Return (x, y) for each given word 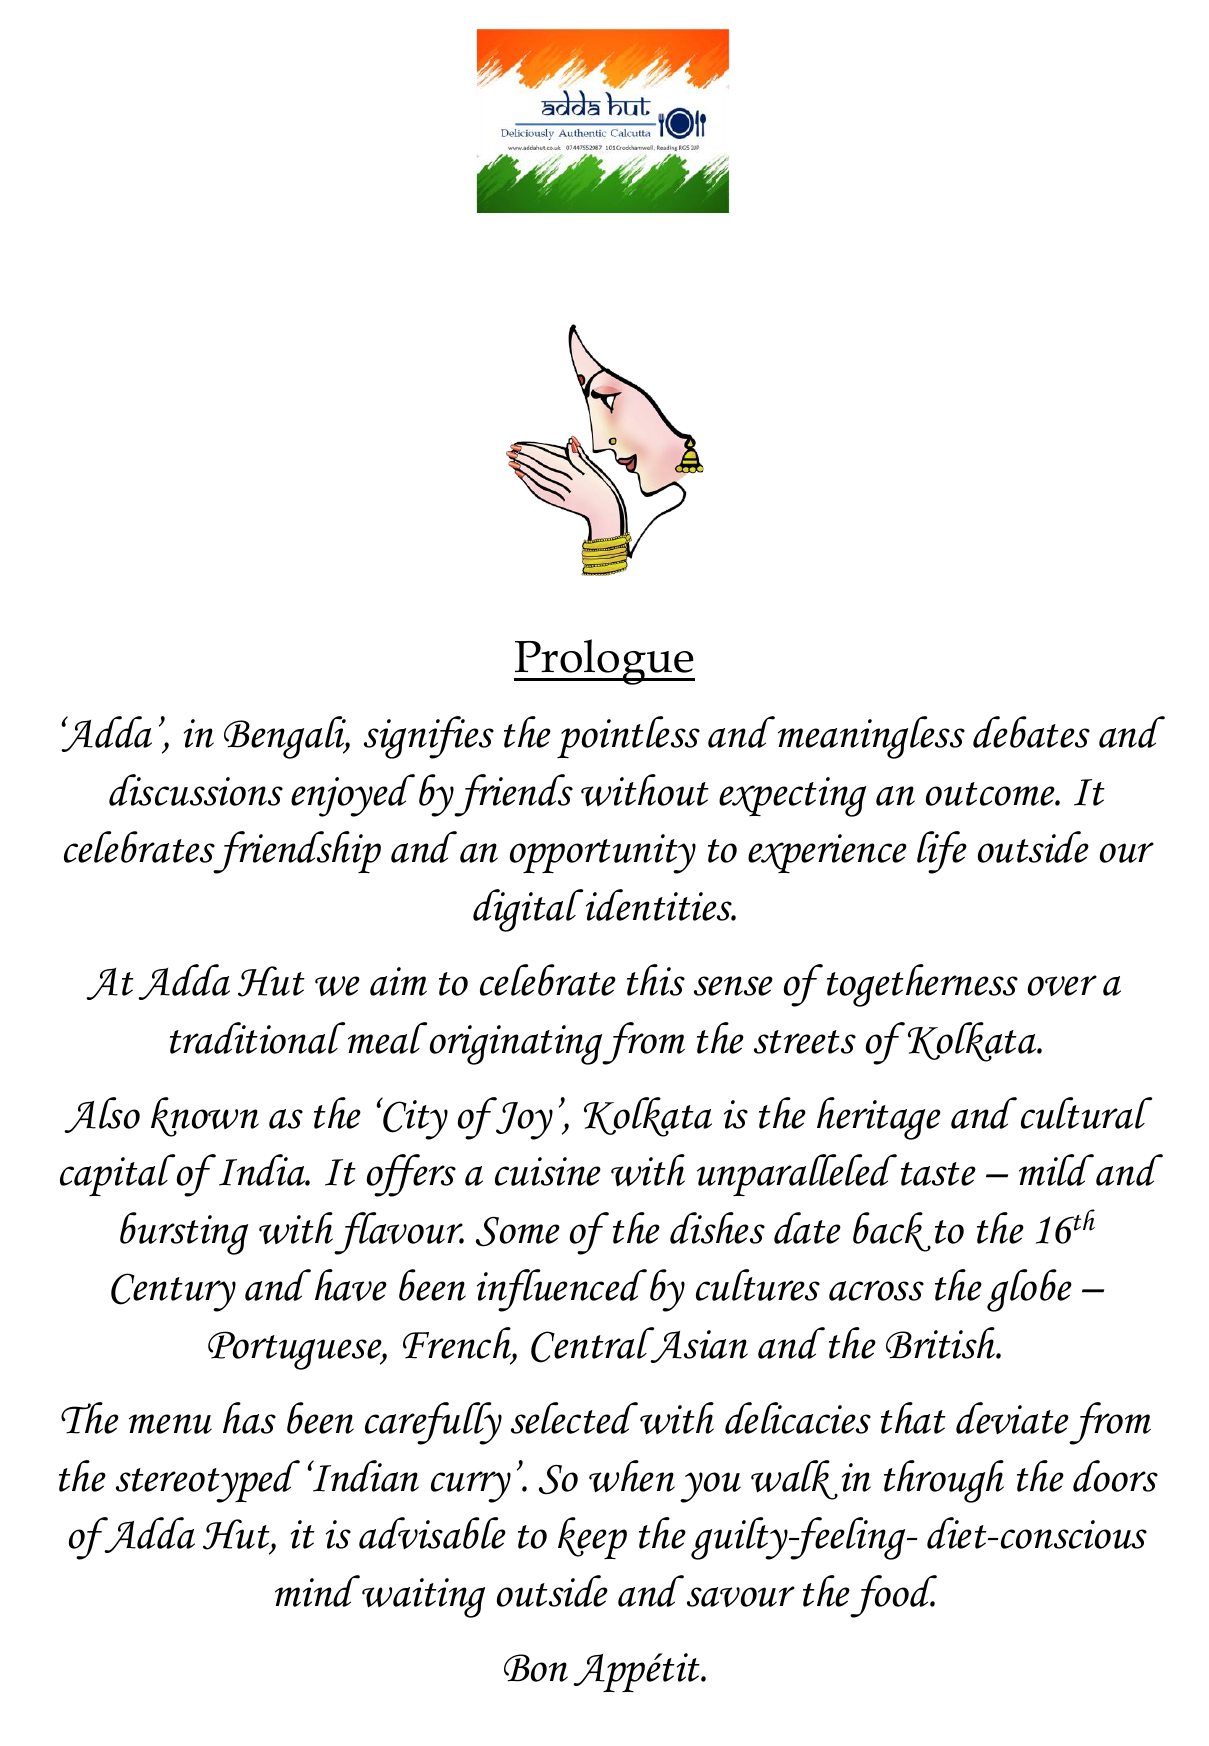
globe (1029, 1290)
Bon (536, 1668)
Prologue (604, 662)
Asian (698, 1345)
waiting (423, 1598)
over (1062, 985)
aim (398, 981)
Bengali (286, 737)
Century (173, 1292)
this (656, 980)
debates (1031, 732)
